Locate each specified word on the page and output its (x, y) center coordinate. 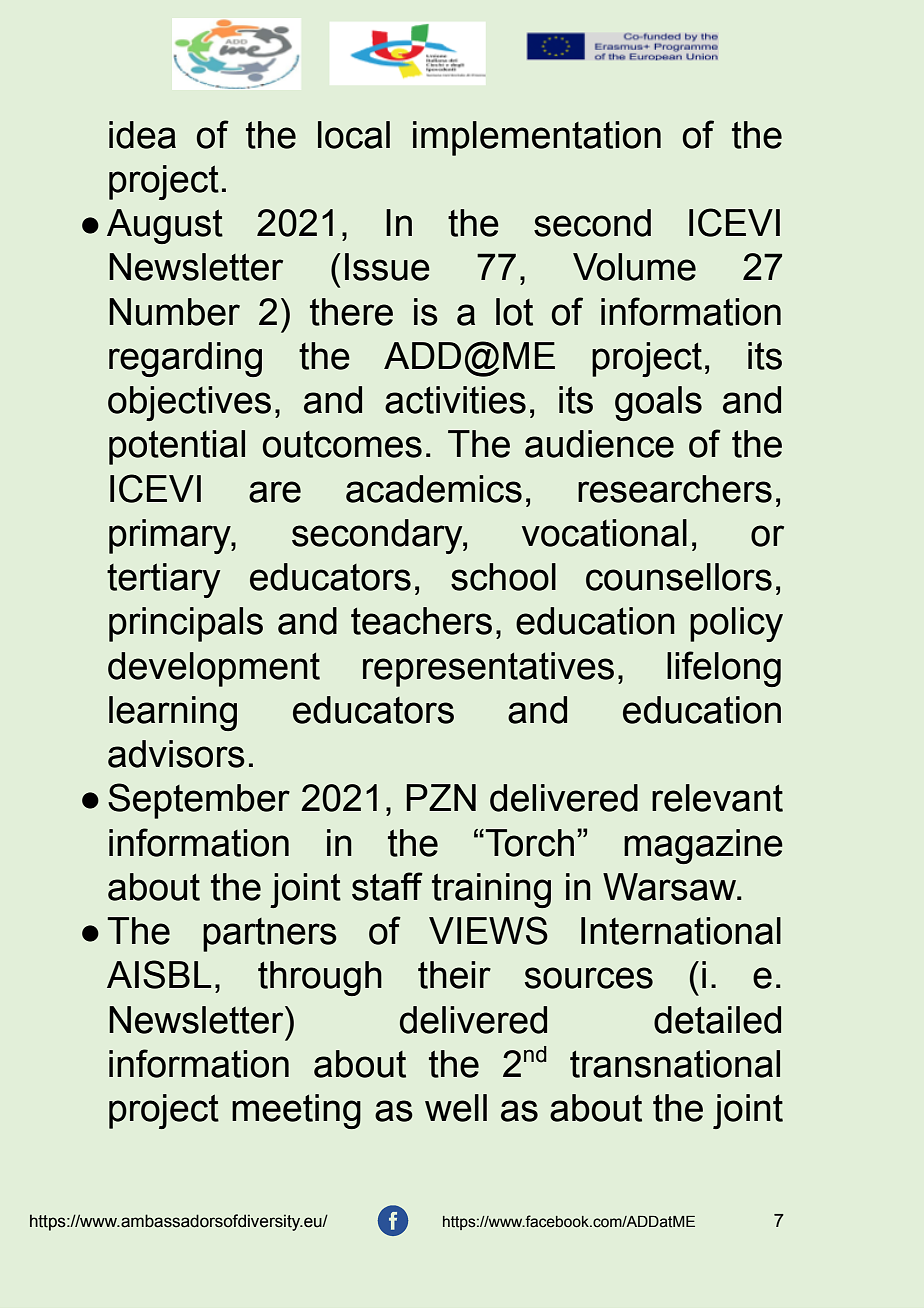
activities (455, 400)
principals (186, 624)
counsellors (679, 577)
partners (270, 935)
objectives (189, 403)
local (354, 135)
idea (142, 135)
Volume (634, 267)
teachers (421, 621)
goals (658, 403)
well (456, 1108)
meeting (296, 1111)
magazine (703, 846)
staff (387, 886)
